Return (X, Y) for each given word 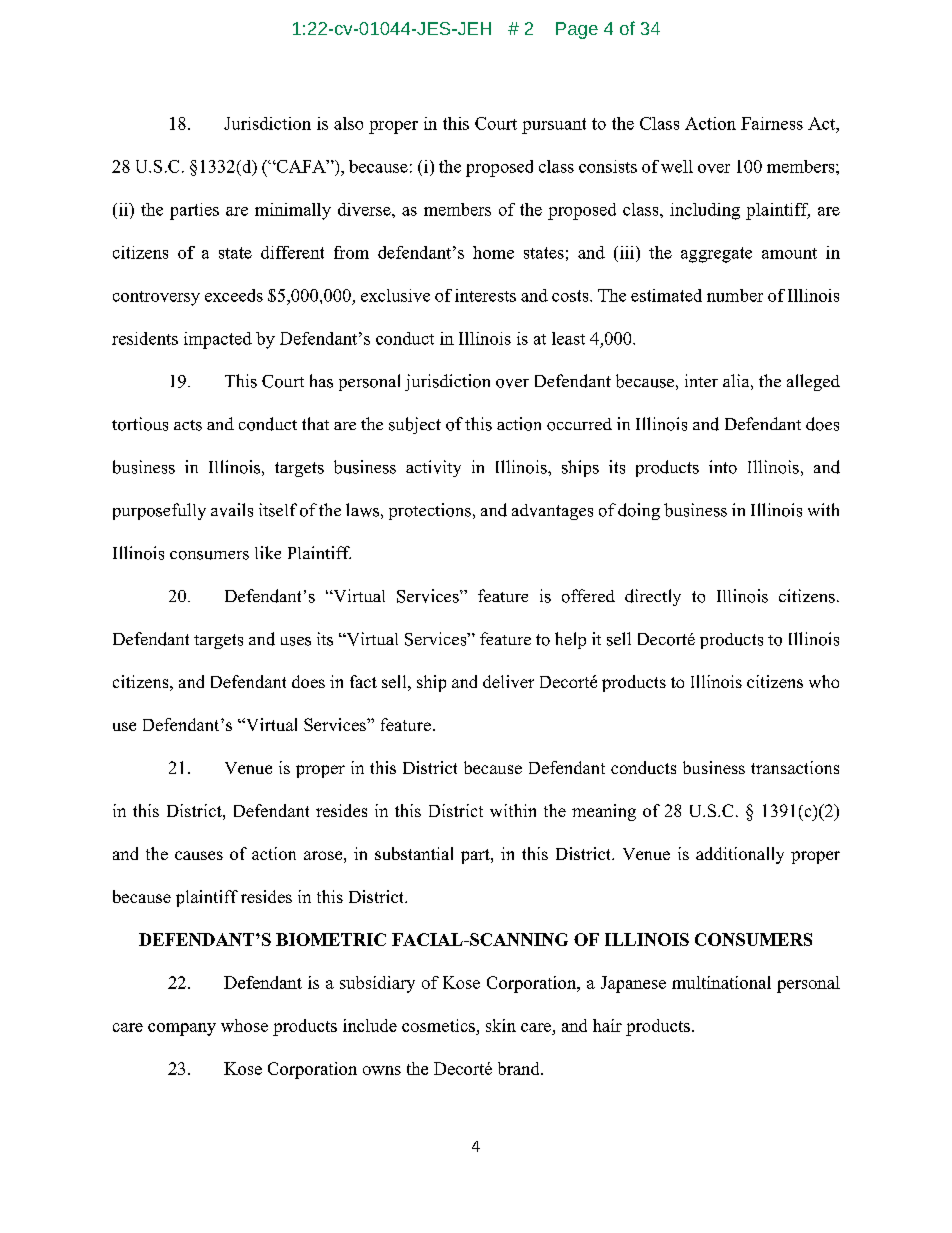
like (268, 552)
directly (653, 597)
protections (430, 511)
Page (577, 30)
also (348, 123)
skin (501, 1025)
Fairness (772, 123)
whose (244, 1025)
